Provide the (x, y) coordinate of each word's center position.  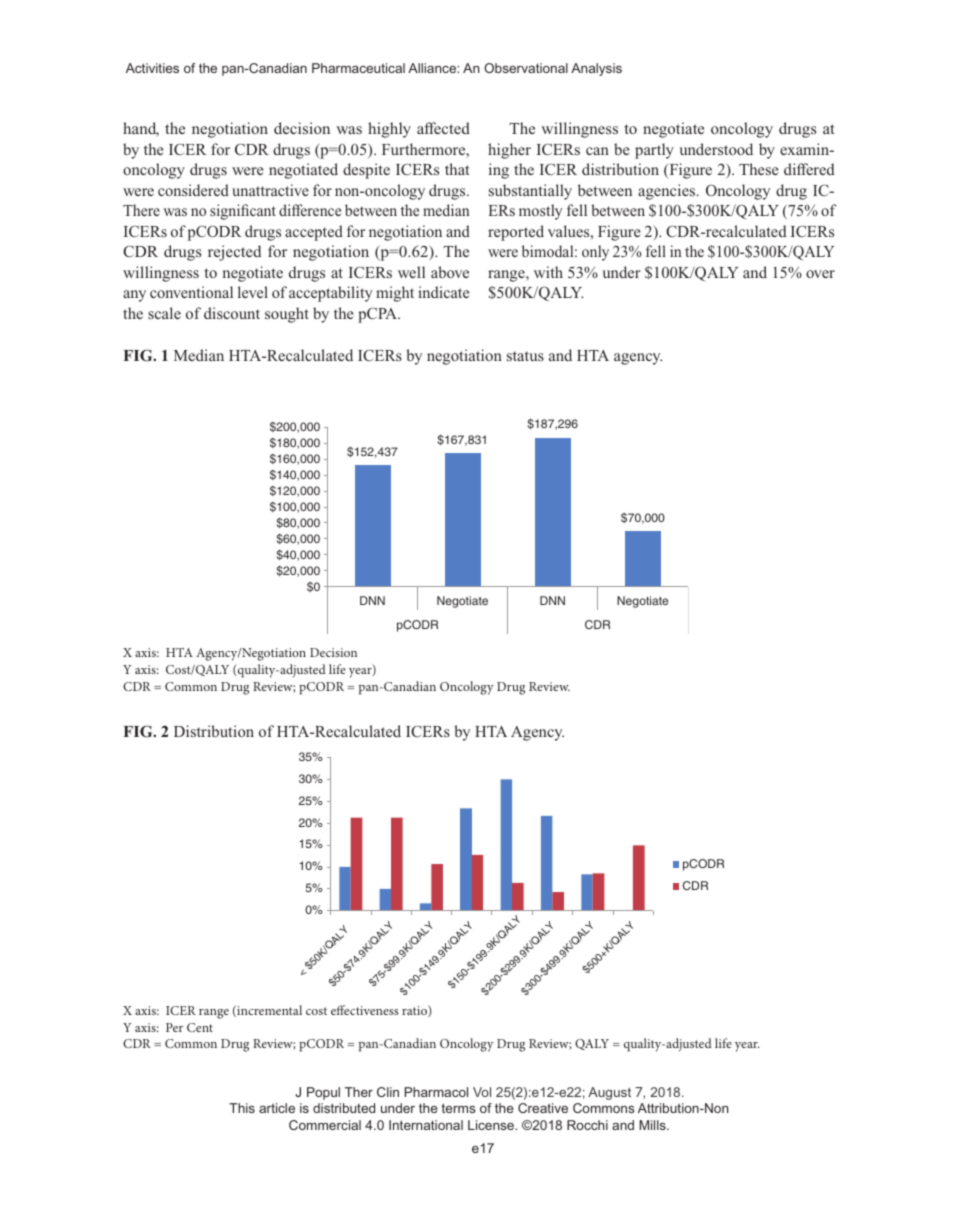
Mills (653, 1125)
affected (443, 128)
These (759, 169)
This (242, 1108)
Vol (482, 1092)
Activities (152, 68)
